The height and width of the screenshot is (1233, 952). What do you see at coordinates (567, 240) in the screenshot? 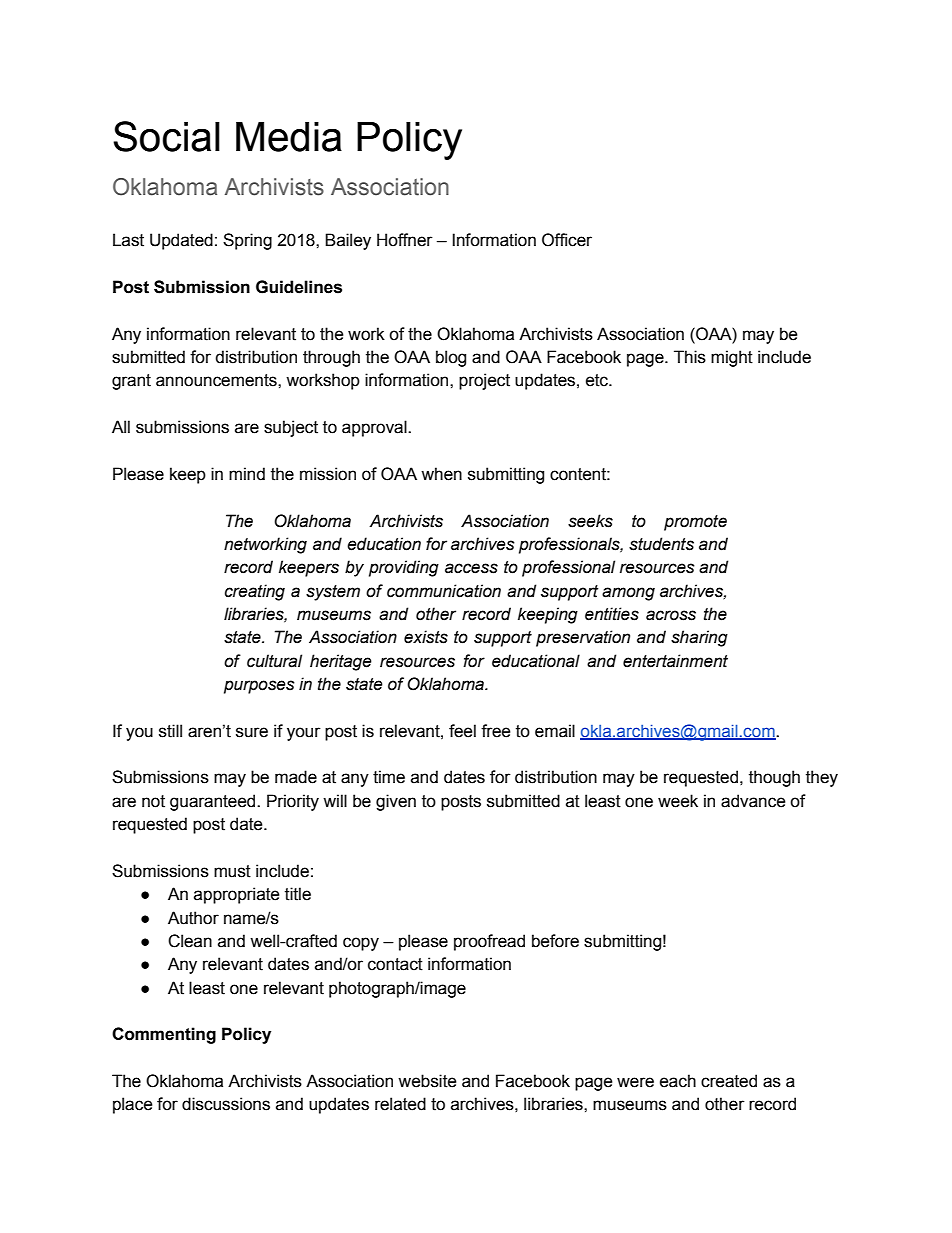
I see `Officer` at bounding box center [567, 240].
